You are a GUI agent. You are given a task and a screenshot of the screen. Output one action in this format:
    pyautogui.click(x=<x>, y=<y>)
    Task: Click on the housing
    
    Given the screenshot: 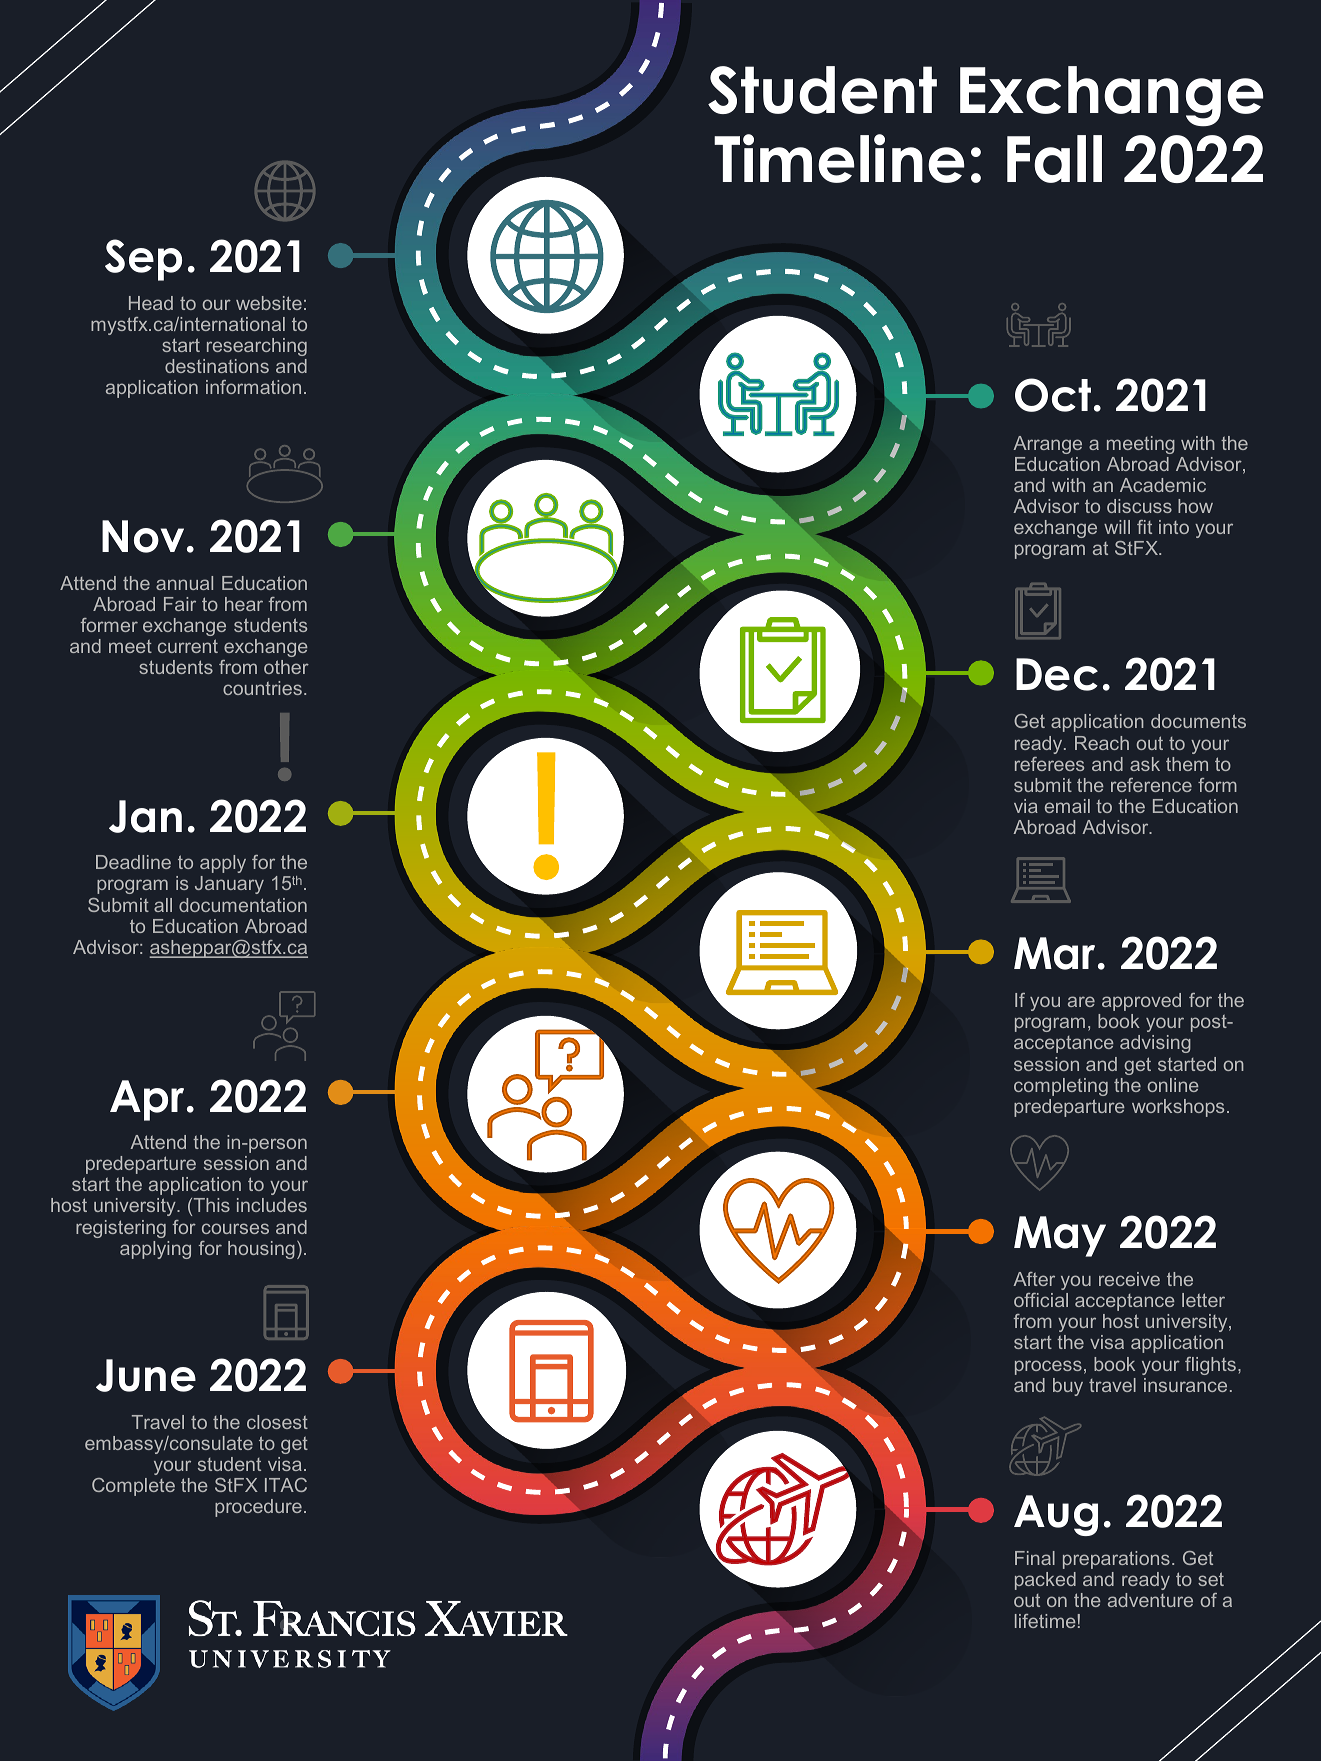 What is the action you would take?
    pyautogui.click(x=261, y=1250)
